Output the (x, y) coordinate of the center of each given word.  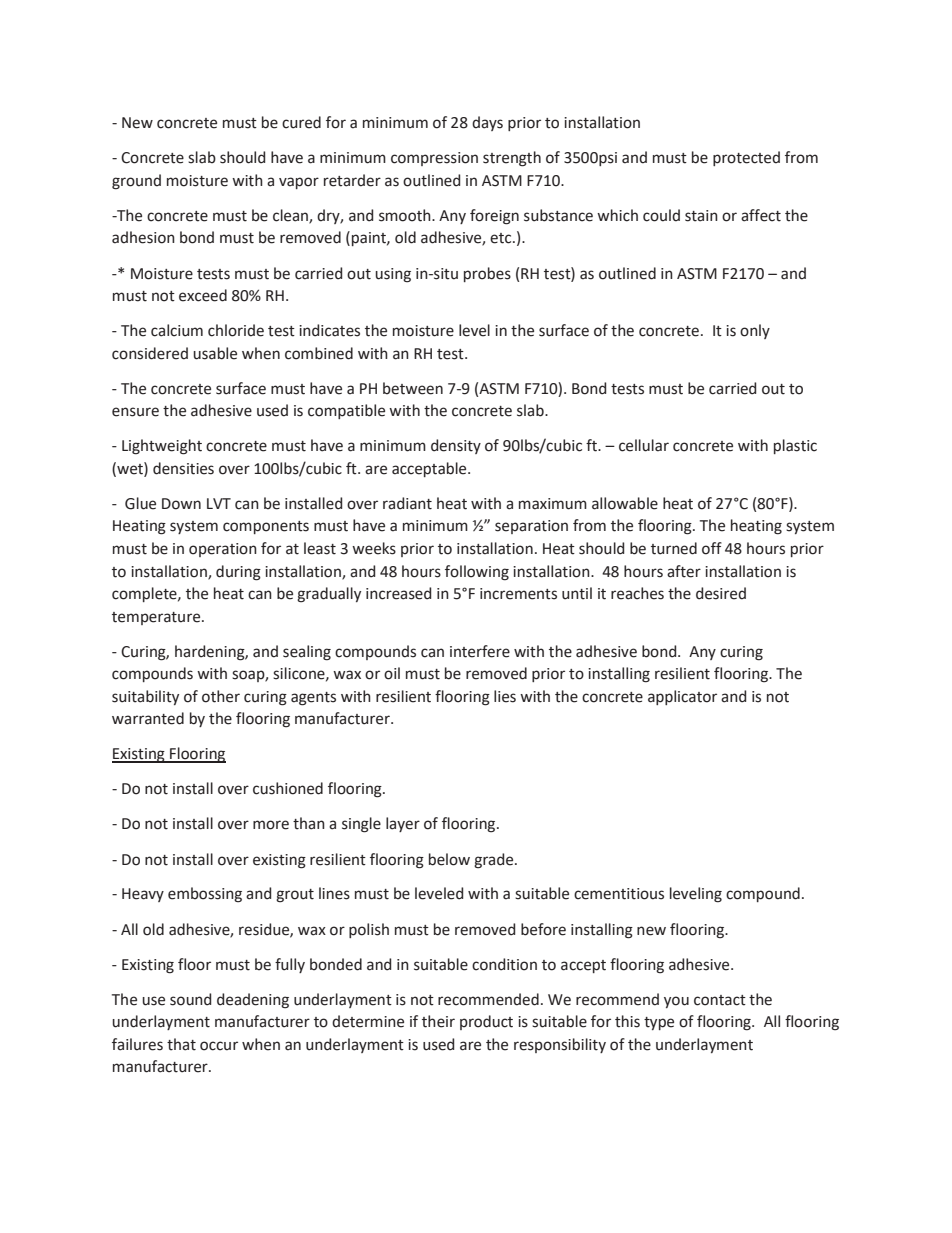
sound (190, 999)
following (477, 573)
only (755, 331)
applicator (682, 697)
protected (746, 158)
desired (721, 593)
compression (434, 159)
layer (403, 824)
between (413, 388)
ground (136, 182)
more (271, 825)
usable (215, 353)
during (238, 573)
